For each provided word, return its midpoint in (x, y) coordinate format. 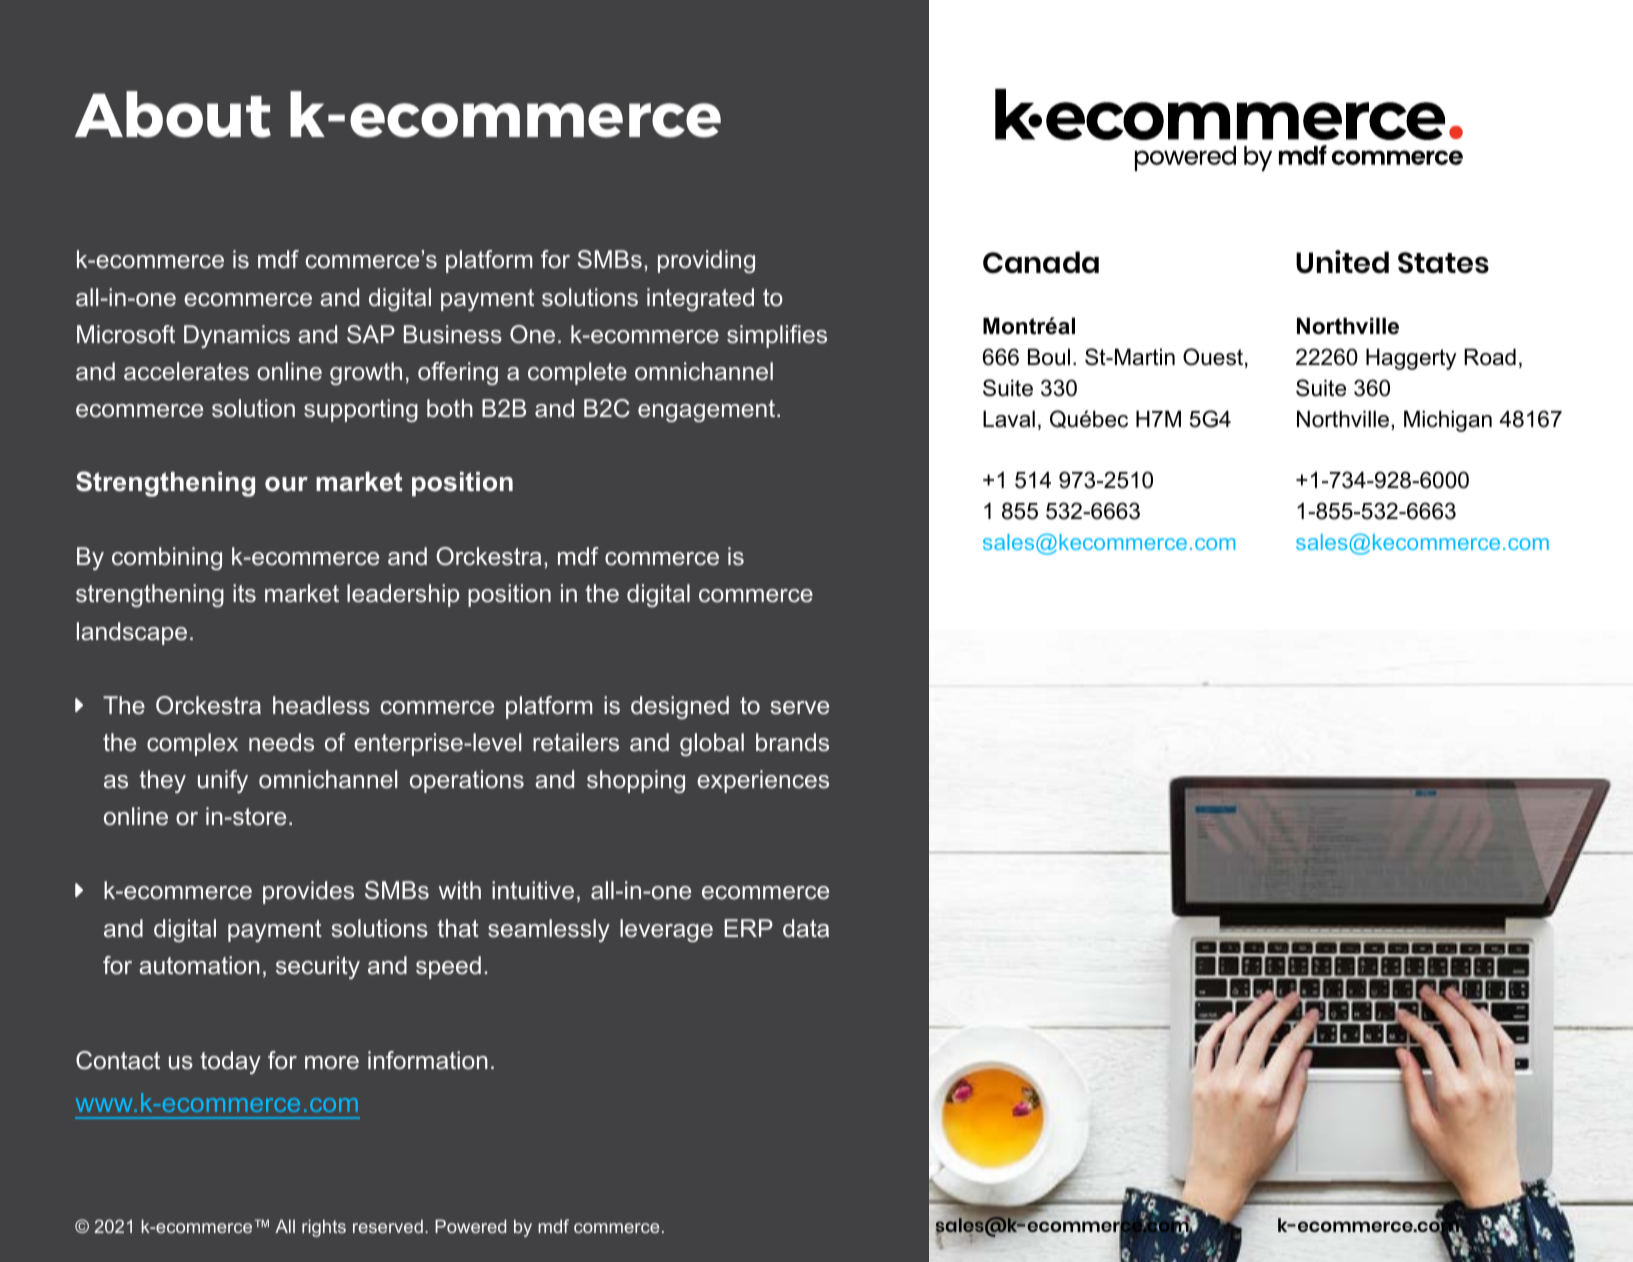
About (173, 114)
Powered (470, 1226)
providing (706, 261)
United (1342, 261)
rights (324, 1228)
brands (792, 742)
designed (680, 707)
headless (321, 705)
